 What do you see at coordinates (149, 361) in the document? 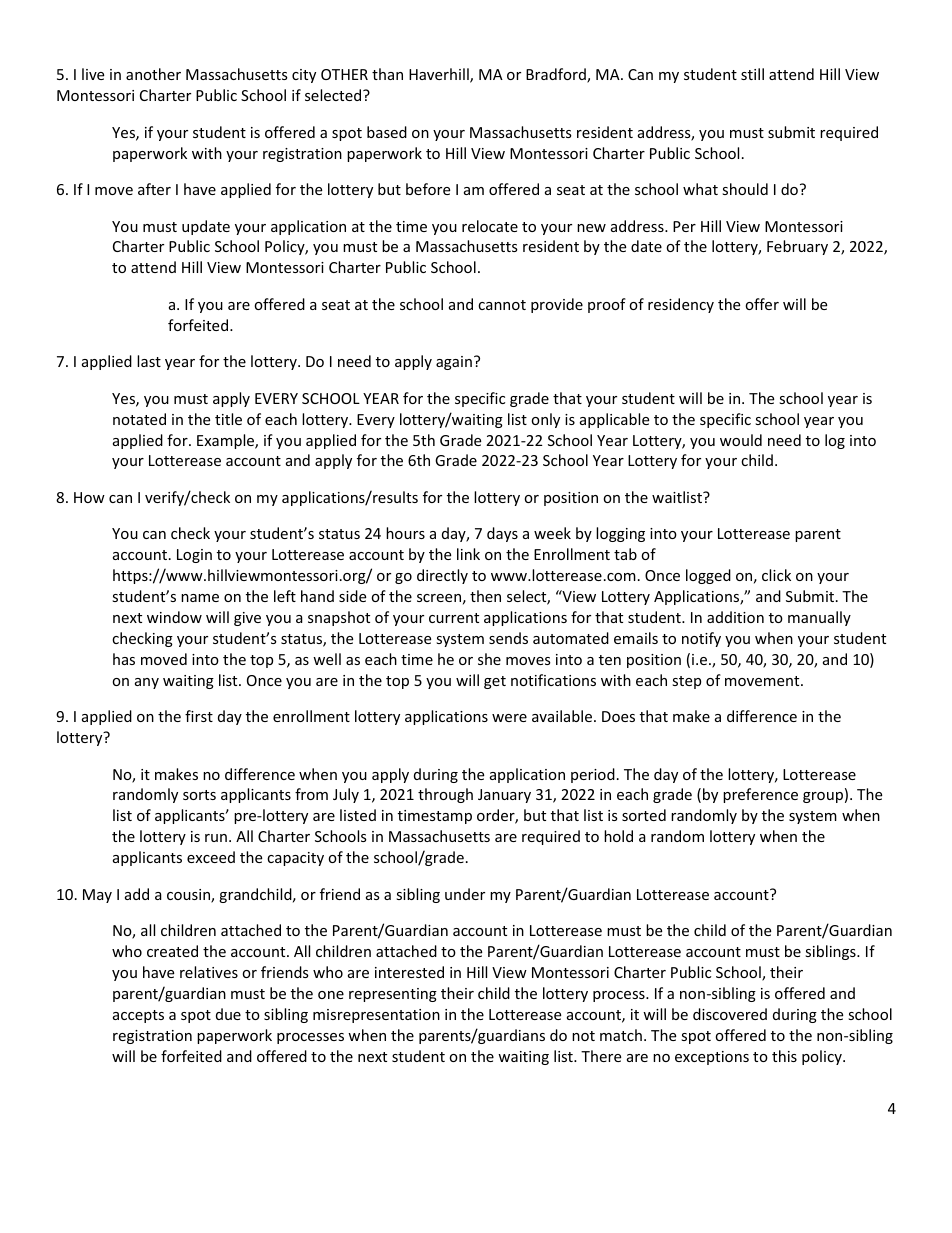
I see `last` at bounding box center [149, 361].
